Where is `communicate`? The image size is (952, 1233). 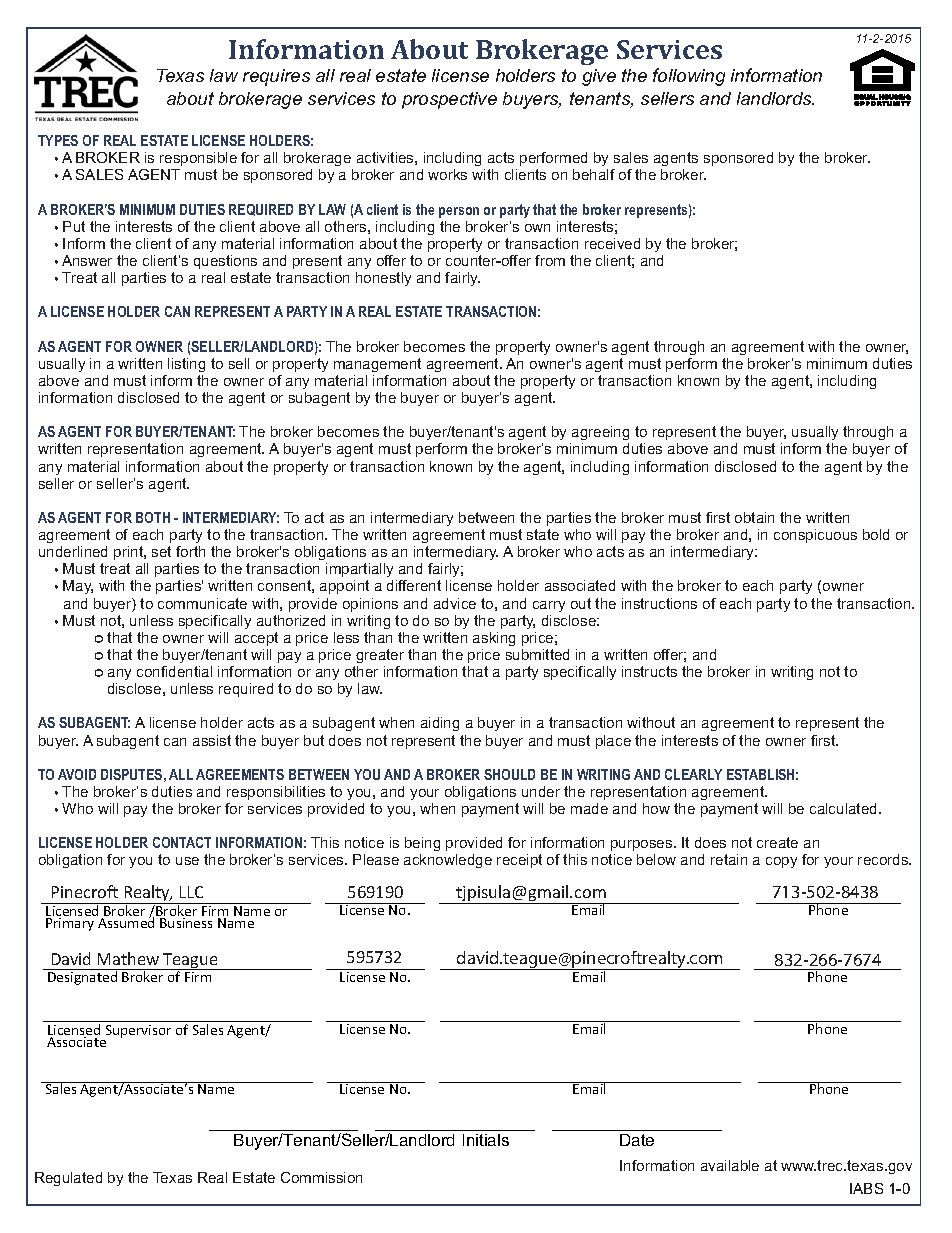 communicate is located at coordinates (202, 603).
